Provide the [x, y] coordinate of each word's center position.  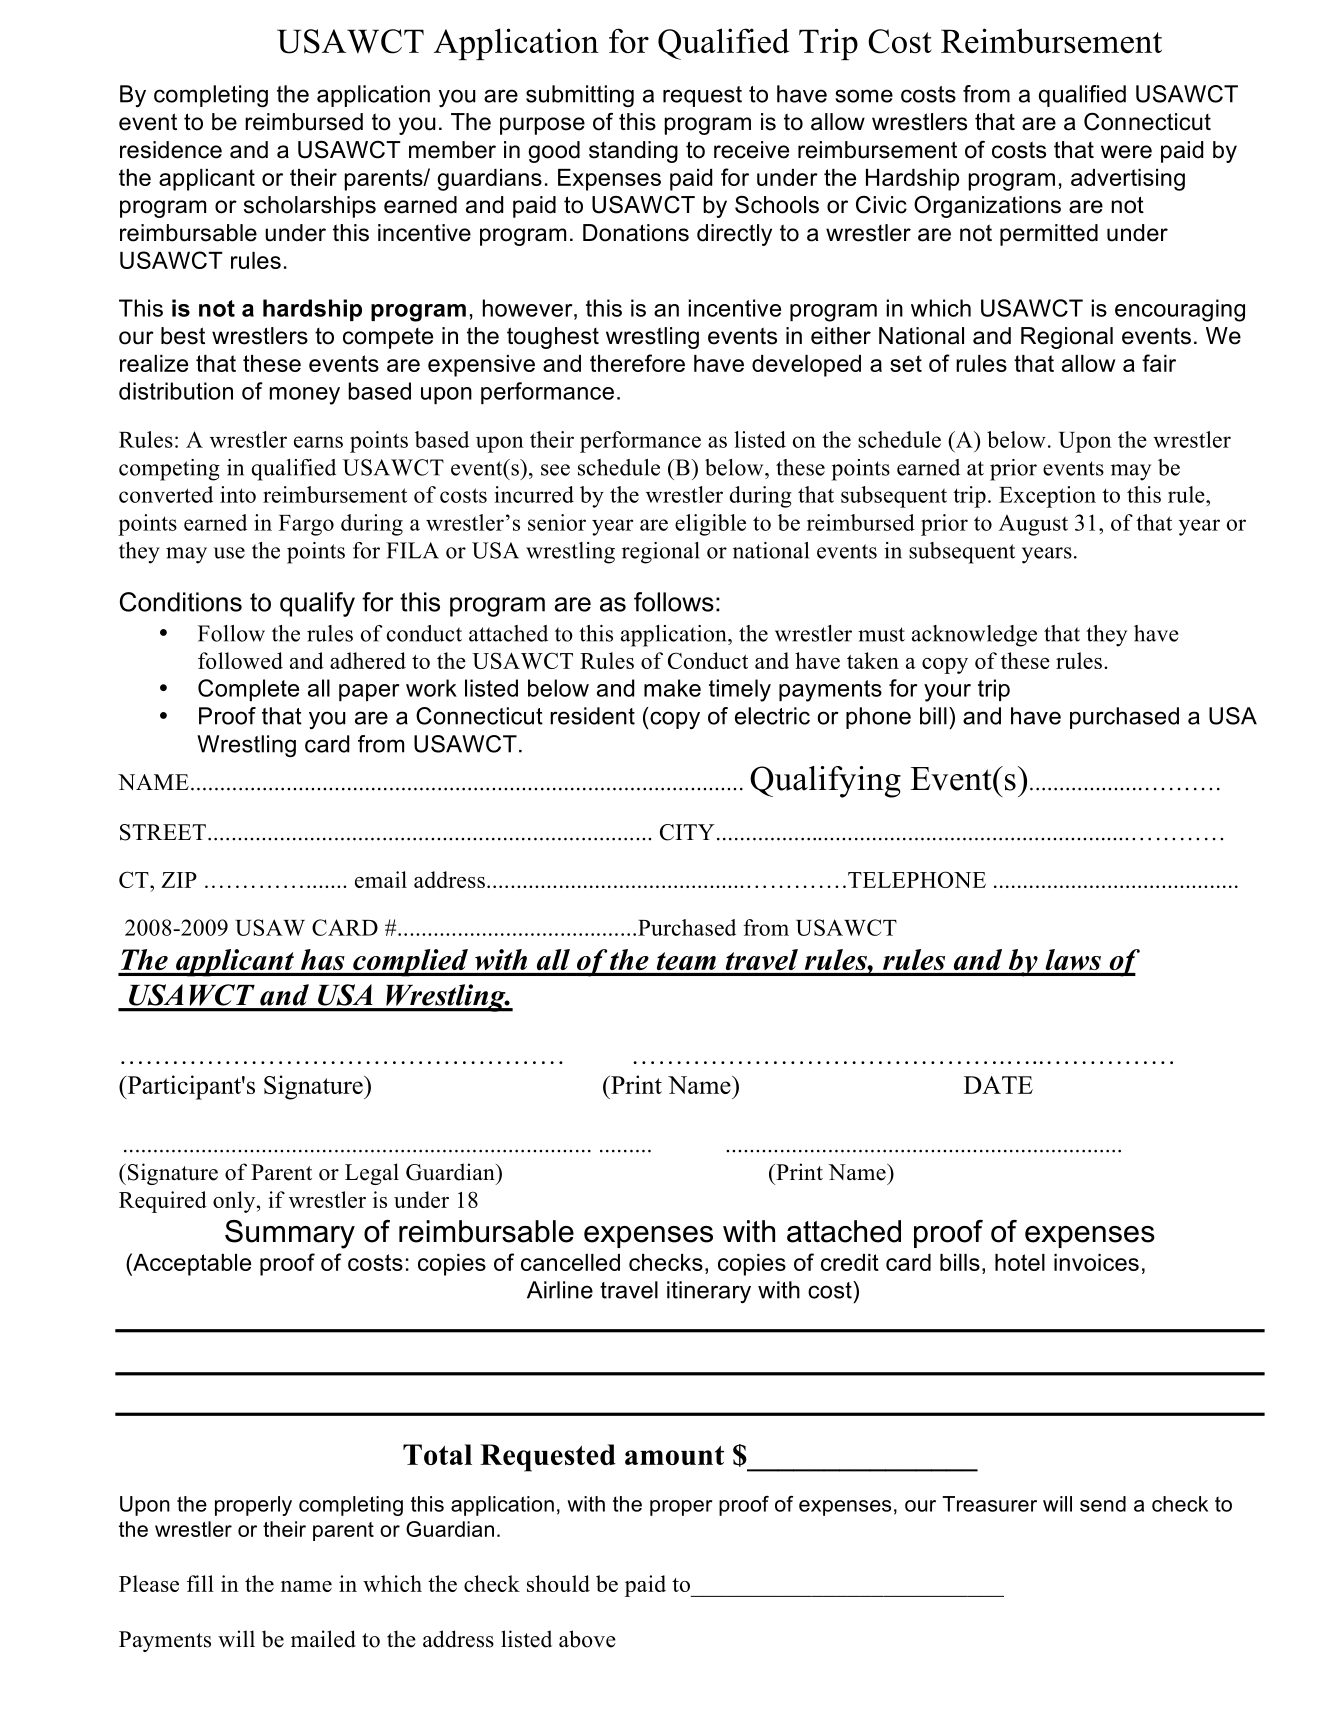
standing [633, 152]
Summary [290, 1234]
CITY [687, 832]
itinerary [709, 1292]
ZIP [179, 880]
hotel [1020, 1262]
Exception [1047, 497]
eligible [710, 525]
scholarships [310, 207]
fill [200, 1583]
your [947, 693]
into [238, 494]
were [1126, 152]
